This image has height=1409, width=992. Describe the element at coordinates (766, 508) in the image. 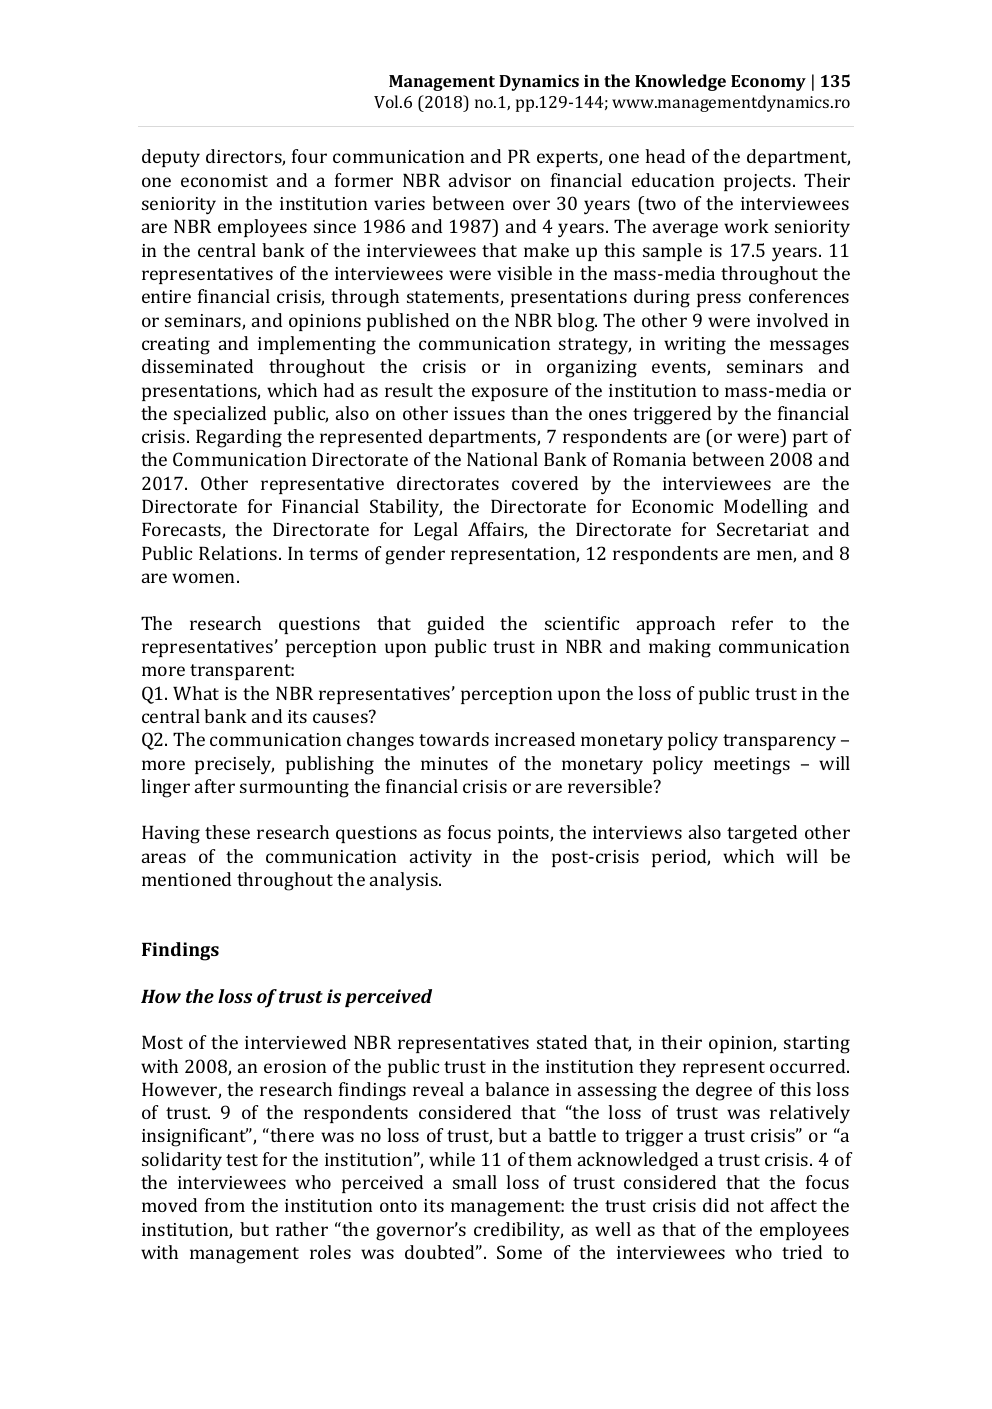

I see `Modelling` at that location.
